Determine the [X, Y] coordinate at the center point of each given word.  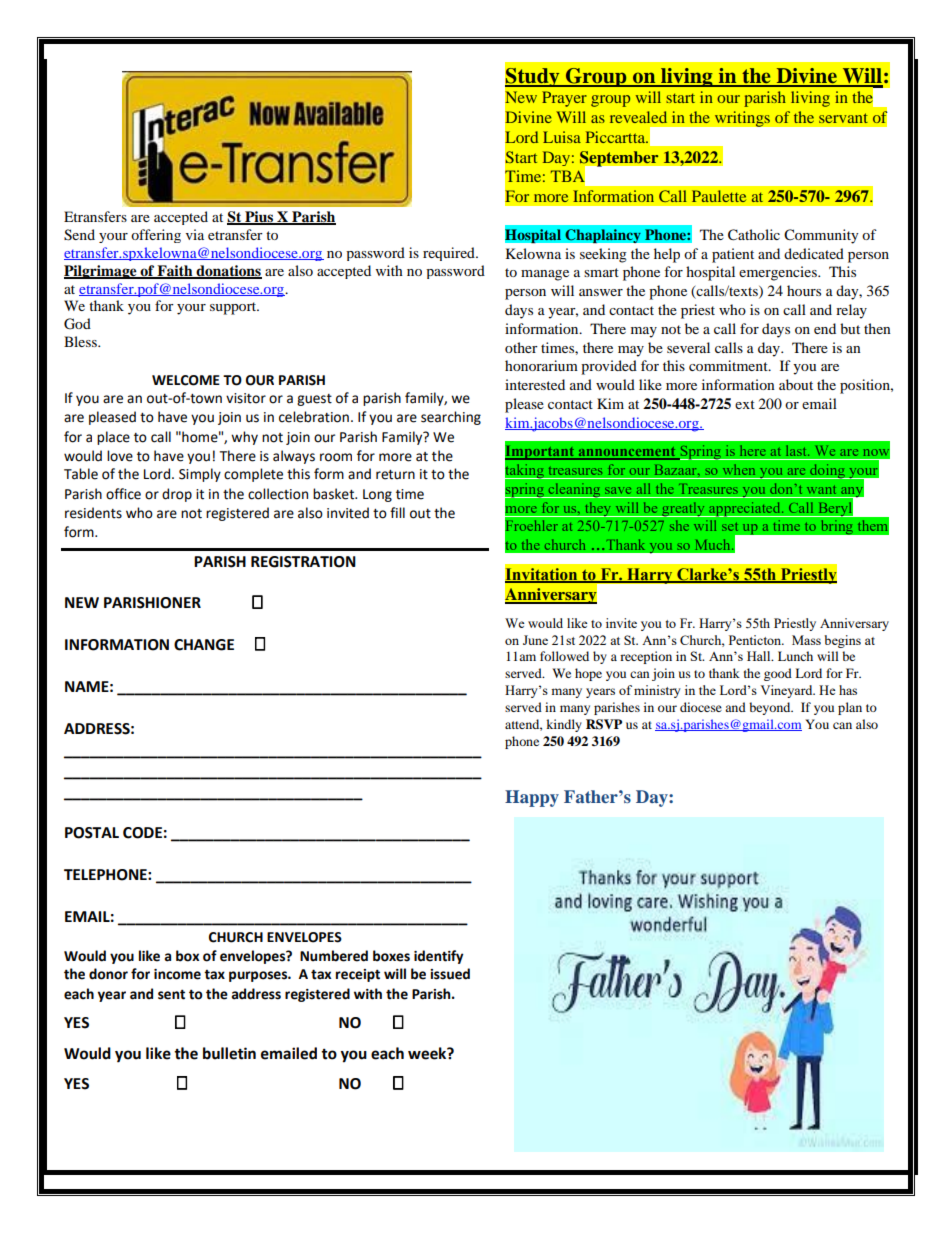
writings [742, 119]
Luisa [562, 137]
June [535, 640]
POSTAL [92, 833]
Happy [532, 798]
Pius [259, 218]
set [730, 526]
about [796, 384]
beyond [771, 708]
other [521, 347]
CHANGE [204, 645]
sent [171, 994]
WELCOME [186, 380]
